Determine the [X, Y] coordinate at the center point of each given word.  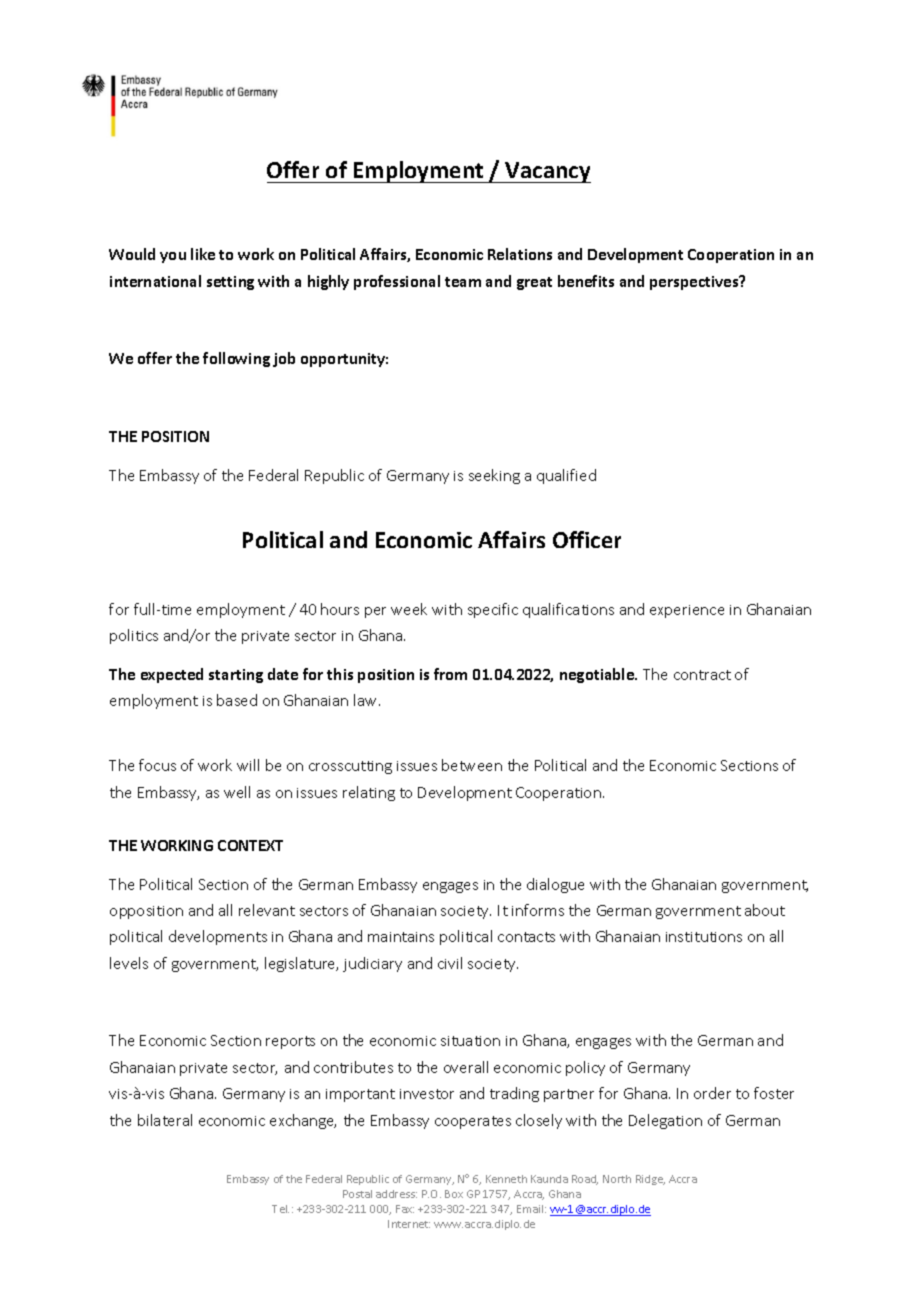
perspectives [695, 282]
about [765, 910]
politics [134, 636]
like [203, 254]
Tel [280, 1209]
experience [687, 611]
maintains [401, 937]
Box [454, 1194]
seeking [494, 476]
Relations [520, 254]
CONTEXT [250, 845]
